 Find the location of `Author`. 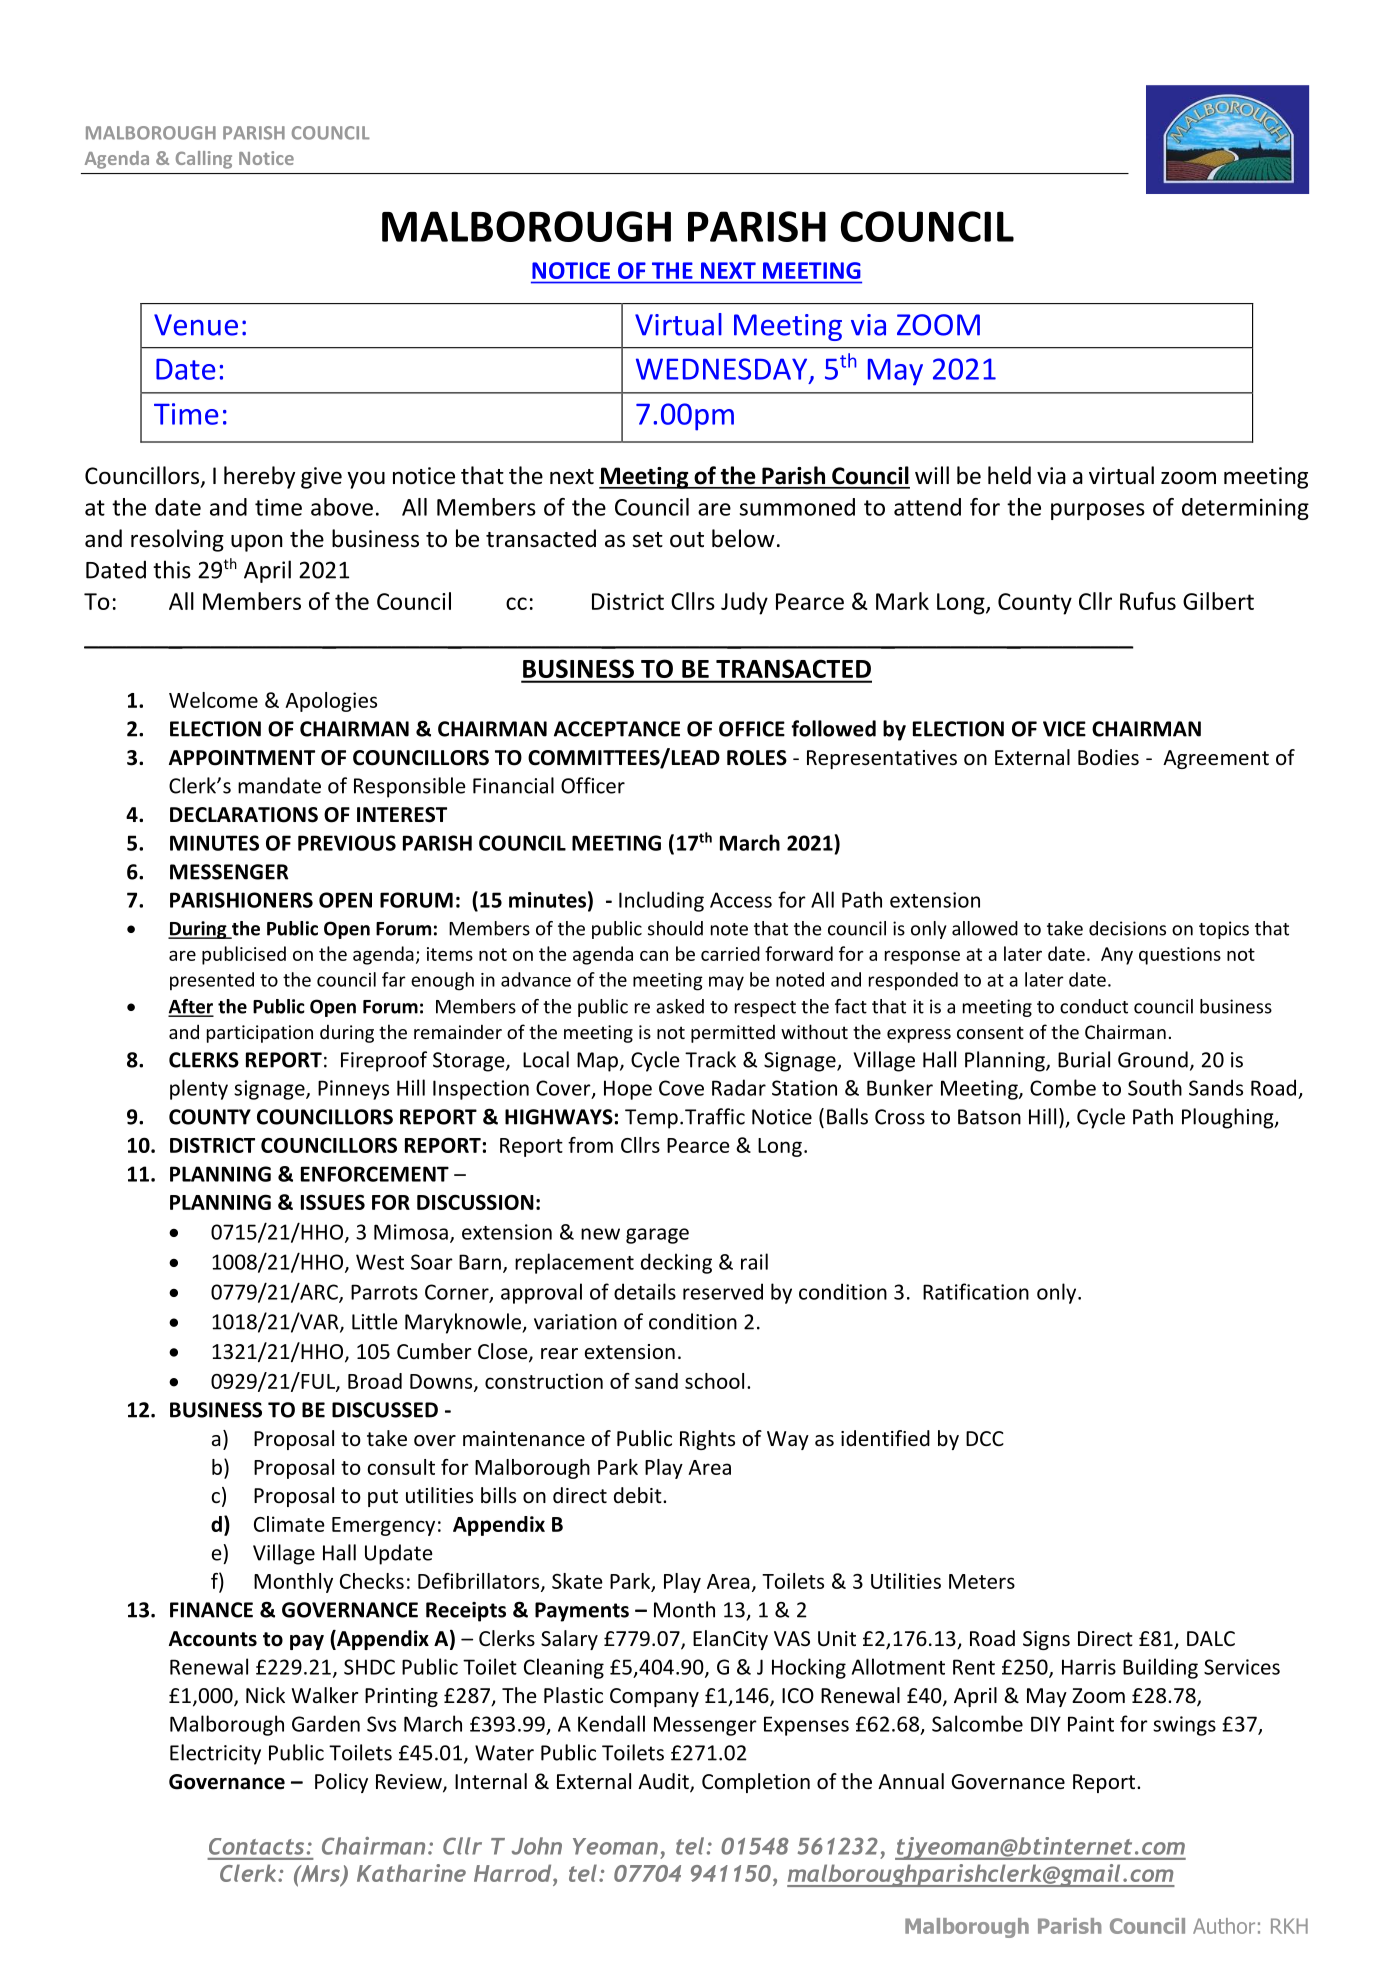

Author is located at coordinates (1224, 1926).
